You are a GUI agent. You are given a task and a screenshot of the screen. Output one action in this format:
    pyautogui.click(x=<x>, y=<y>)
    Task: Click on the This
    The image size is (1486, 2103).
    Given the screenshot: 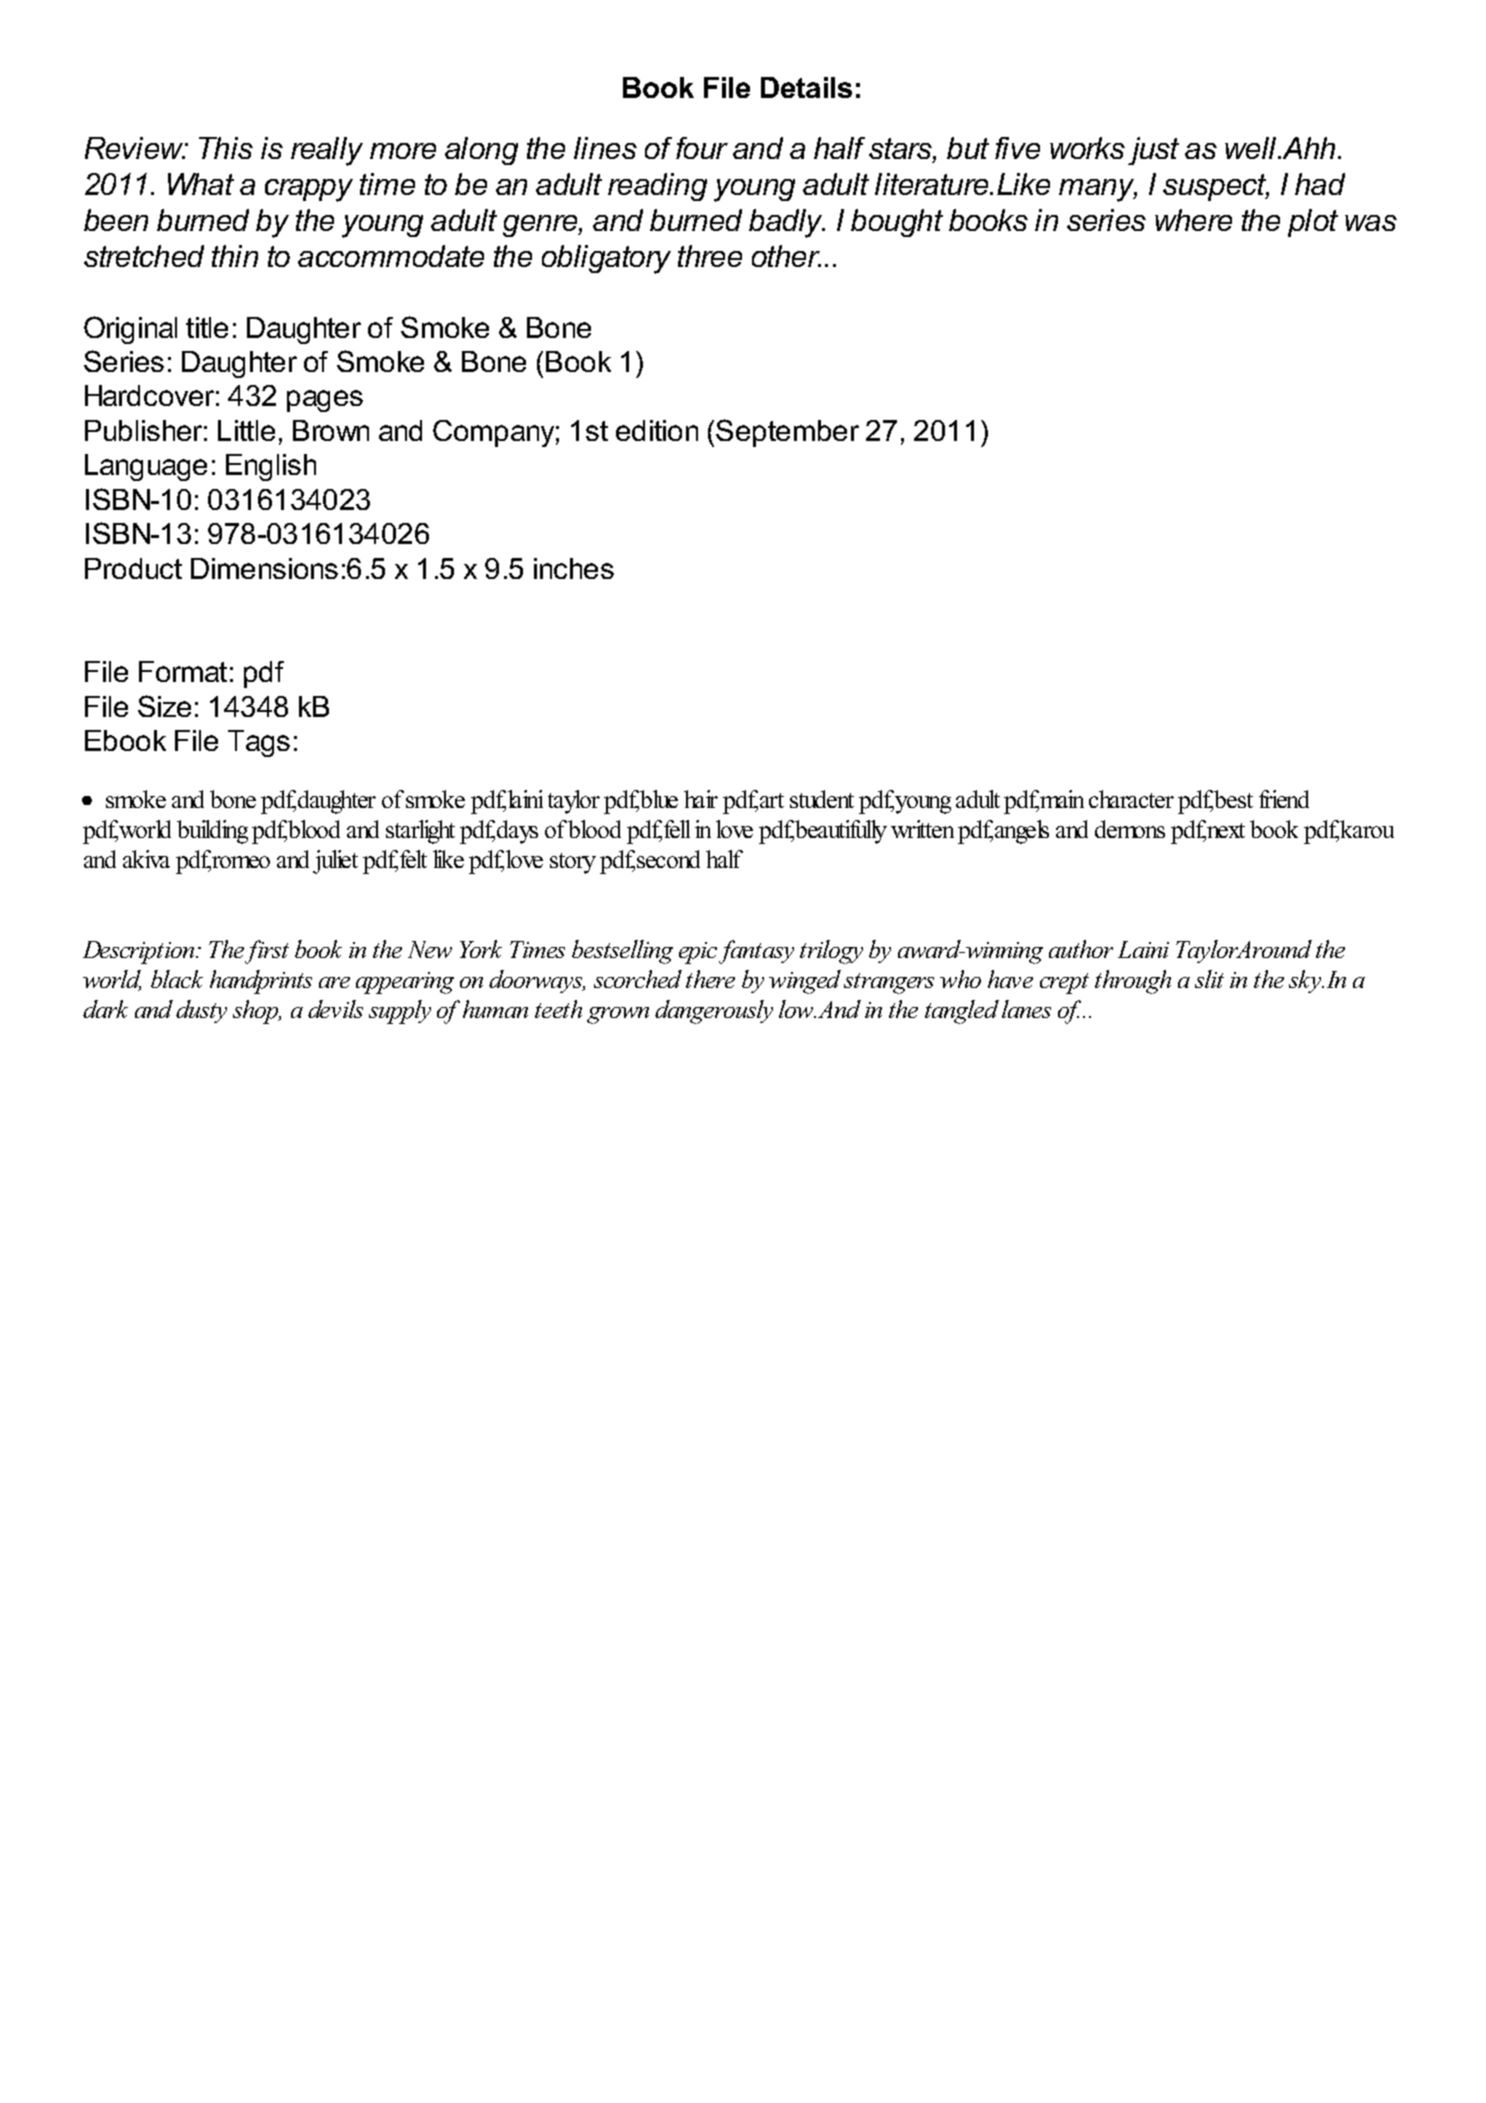 What is the action you would take?
    pyautogui.click(x=226, y=148)
